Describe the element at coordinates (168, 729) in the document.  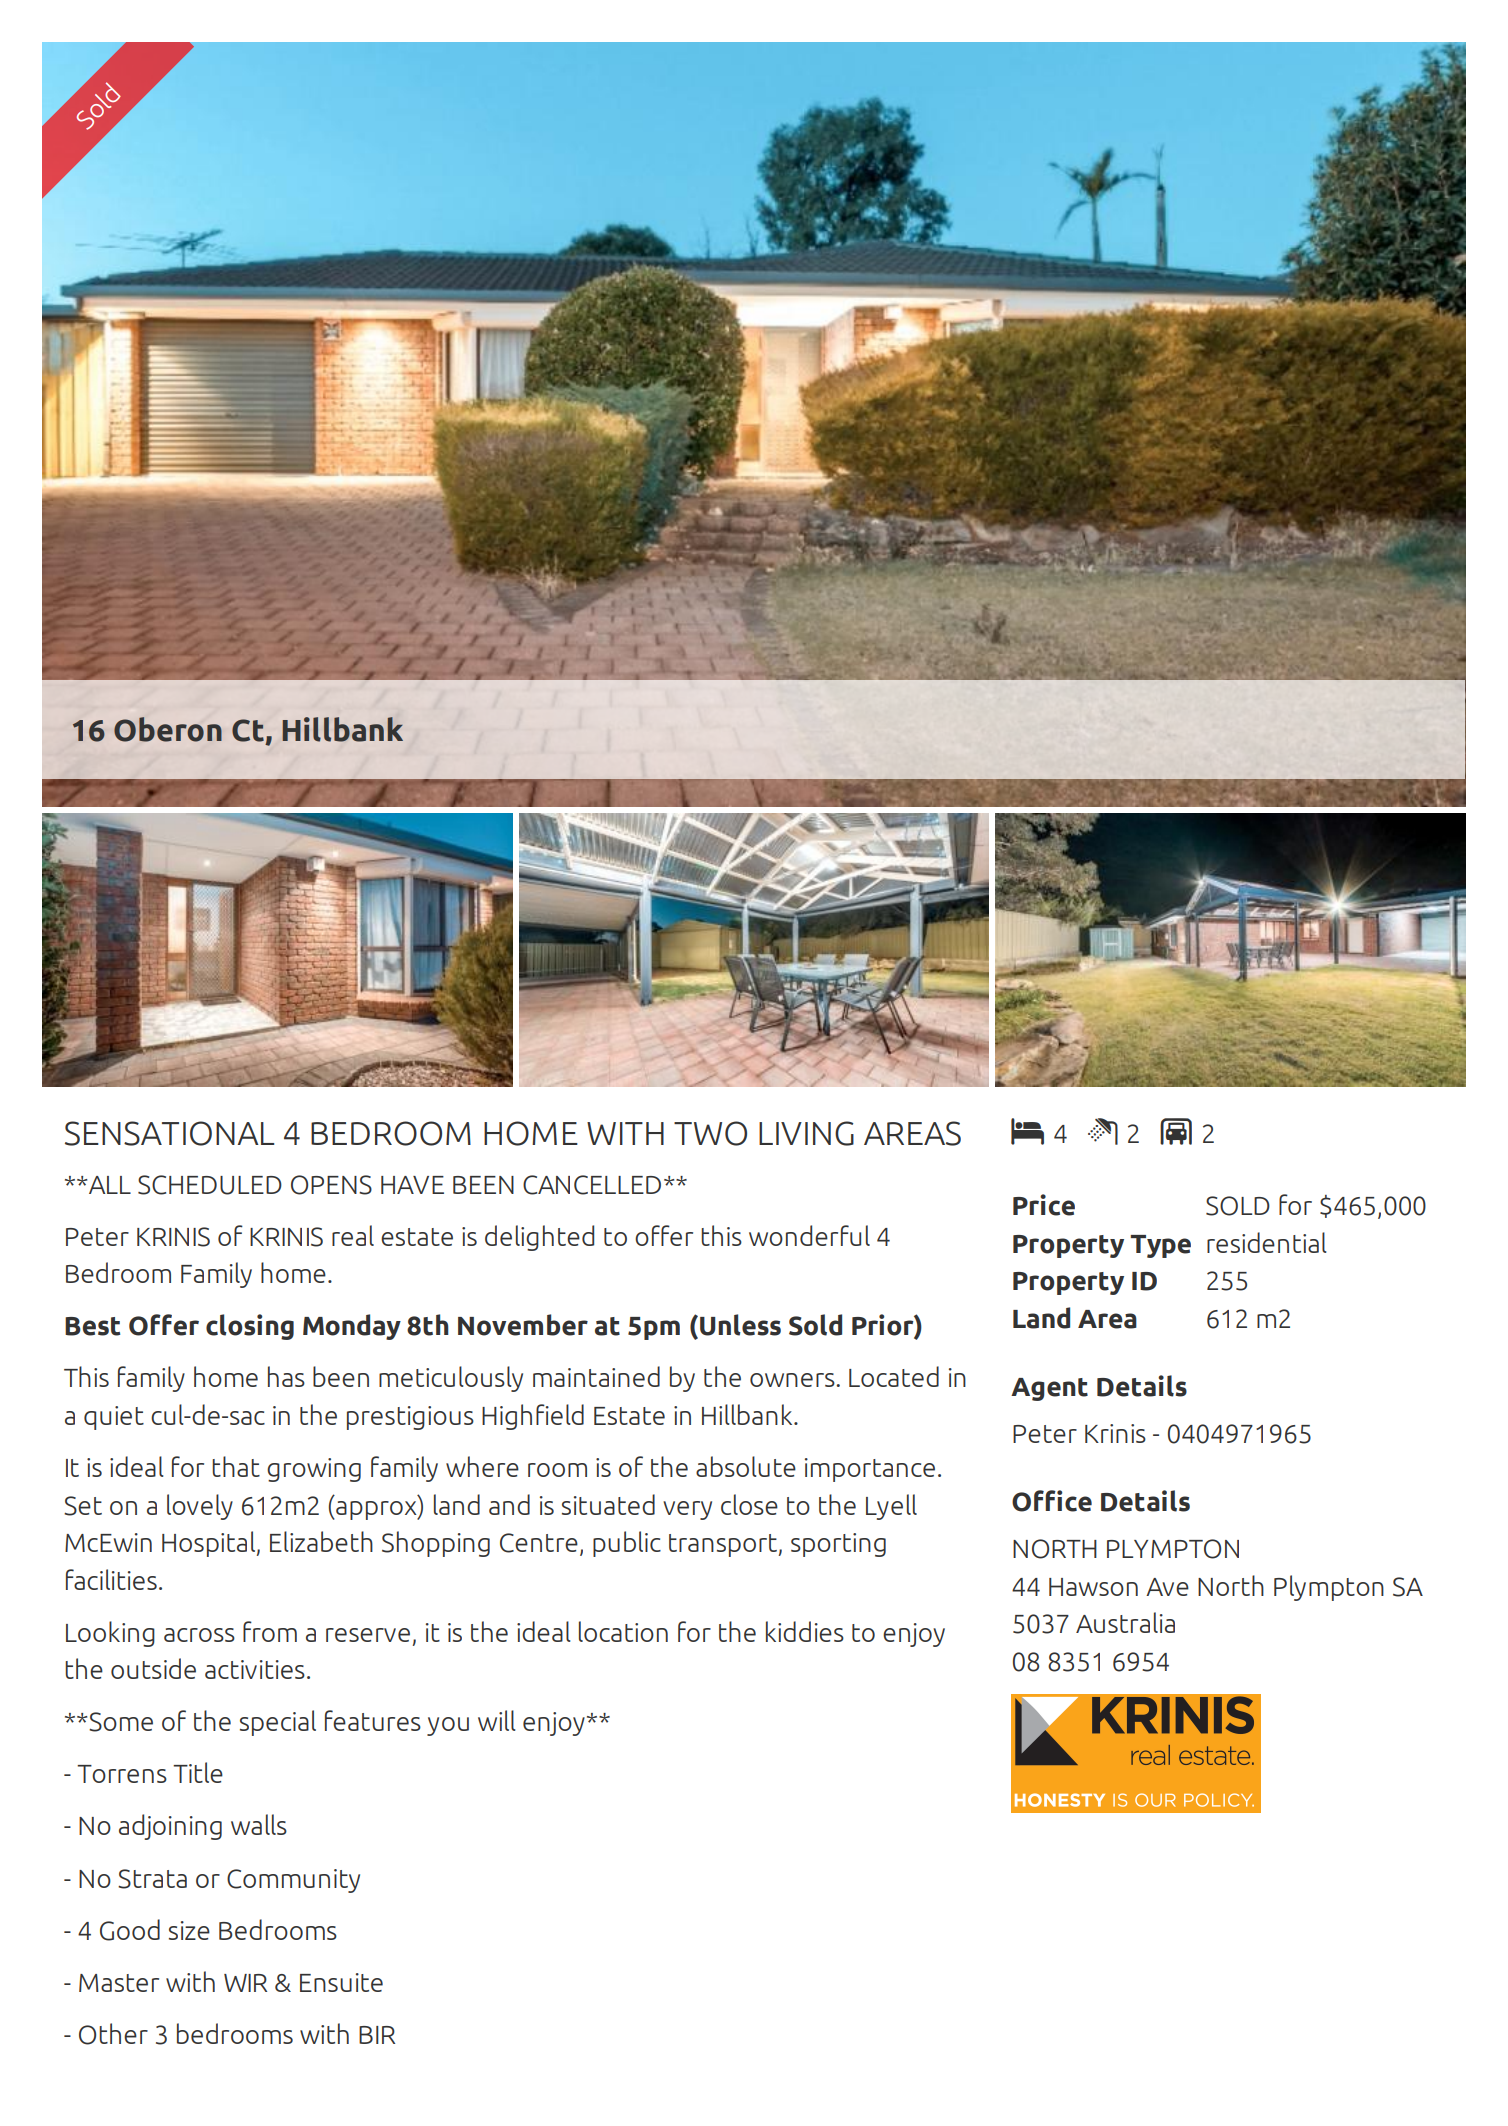
I see `Oberon` at that location.
